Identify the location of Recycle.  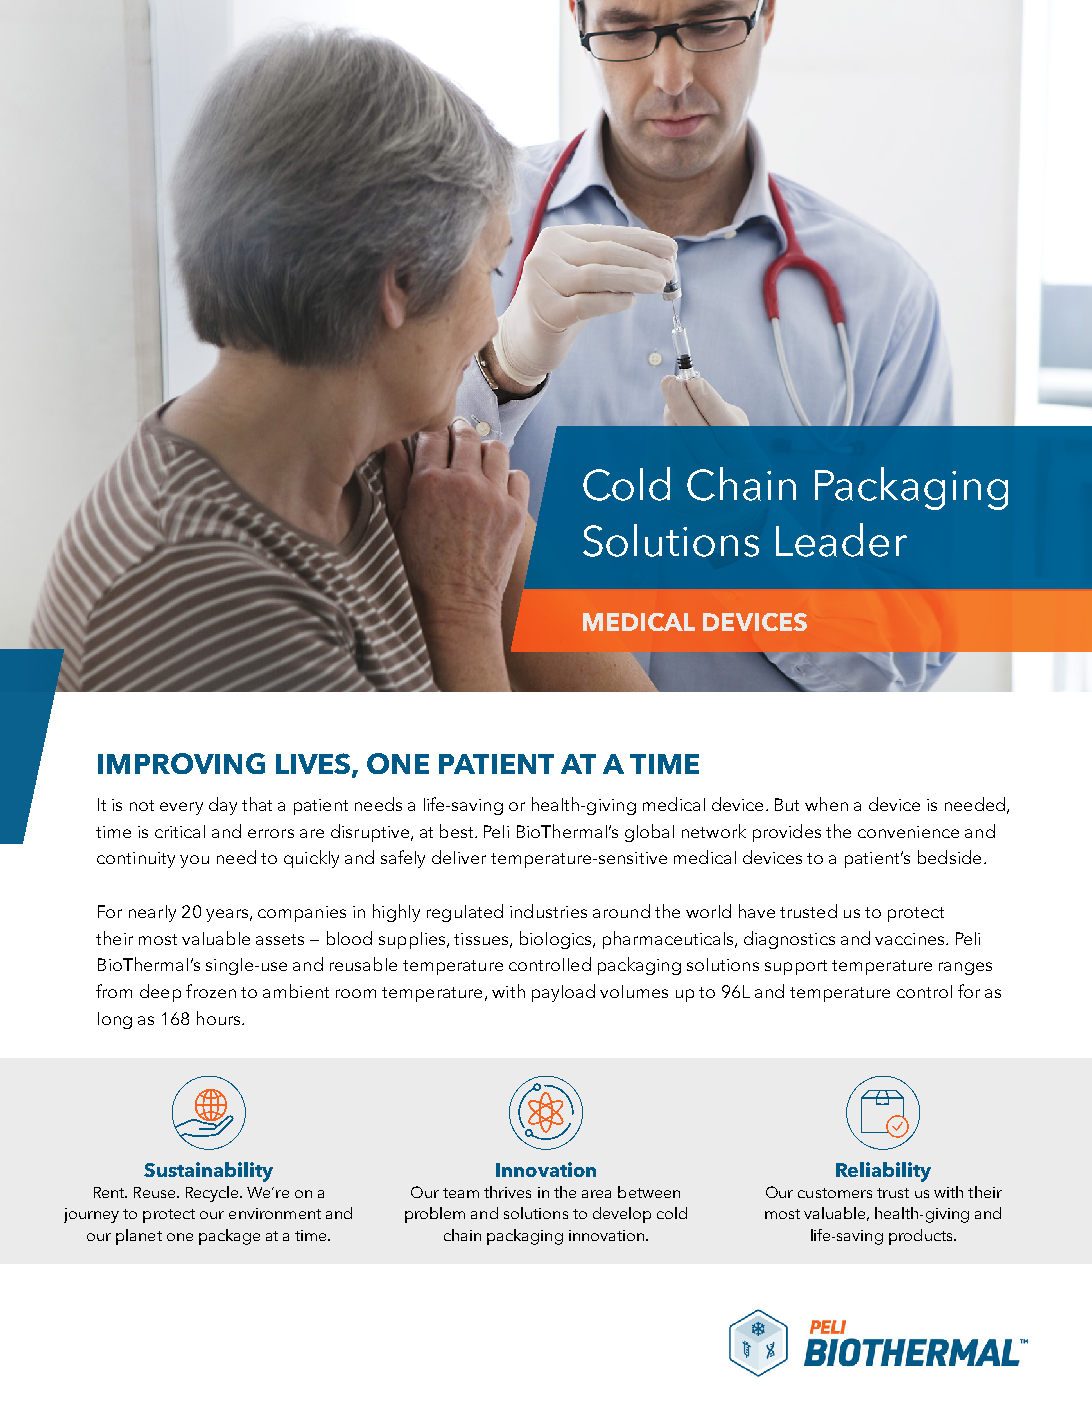
(214, 1194).
